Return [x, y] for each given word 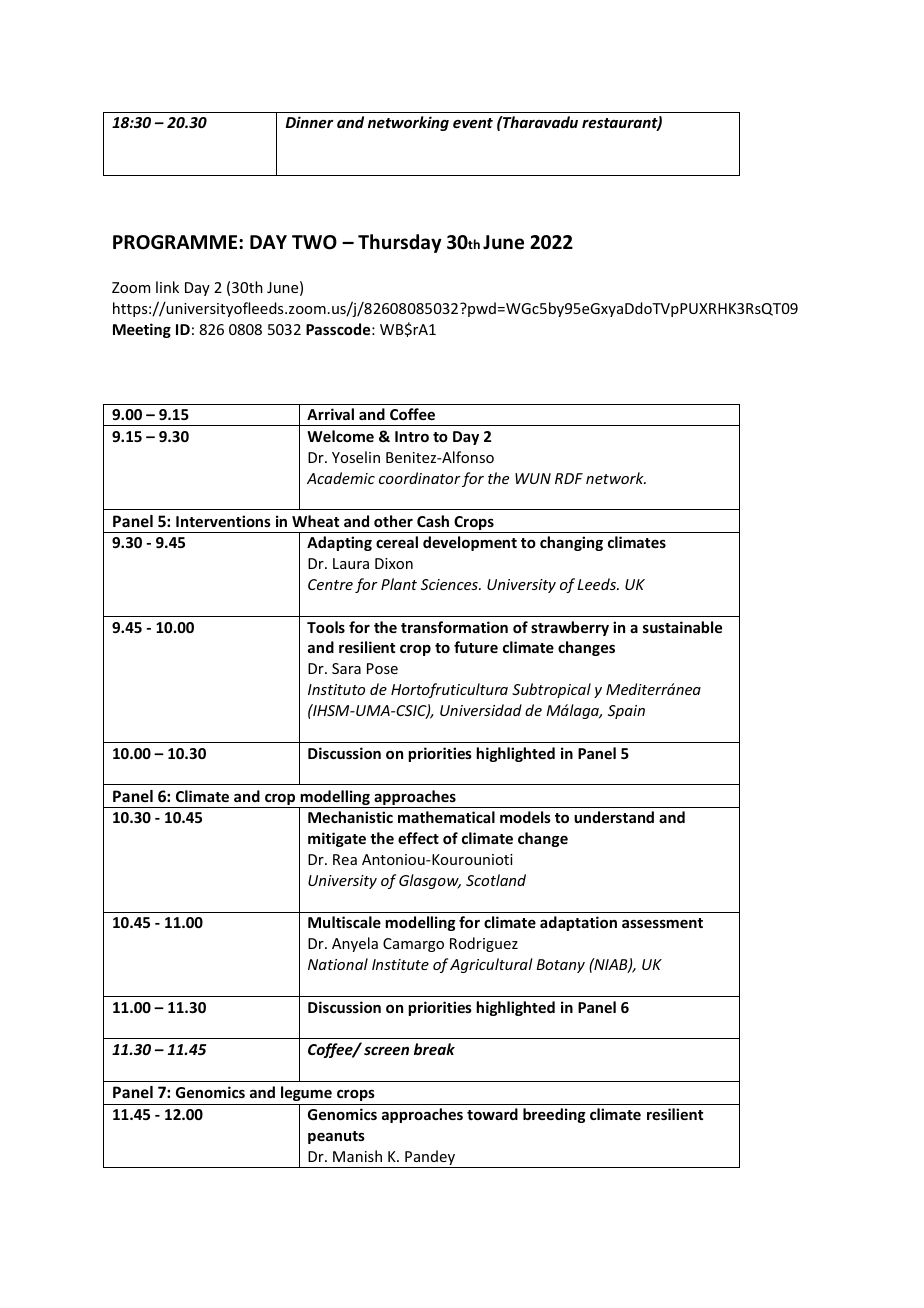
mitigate [337, 839]
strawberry [570, 628]
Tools [326, 627]
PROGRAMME [176, 242]
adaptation [578, 923]
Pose [382, 668]
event [473, 123]
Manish [357, 1156]
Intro [412, 436]
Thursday [400, 243]
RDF [569, 478]
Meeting [142, 330]
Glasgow [430, 881]
